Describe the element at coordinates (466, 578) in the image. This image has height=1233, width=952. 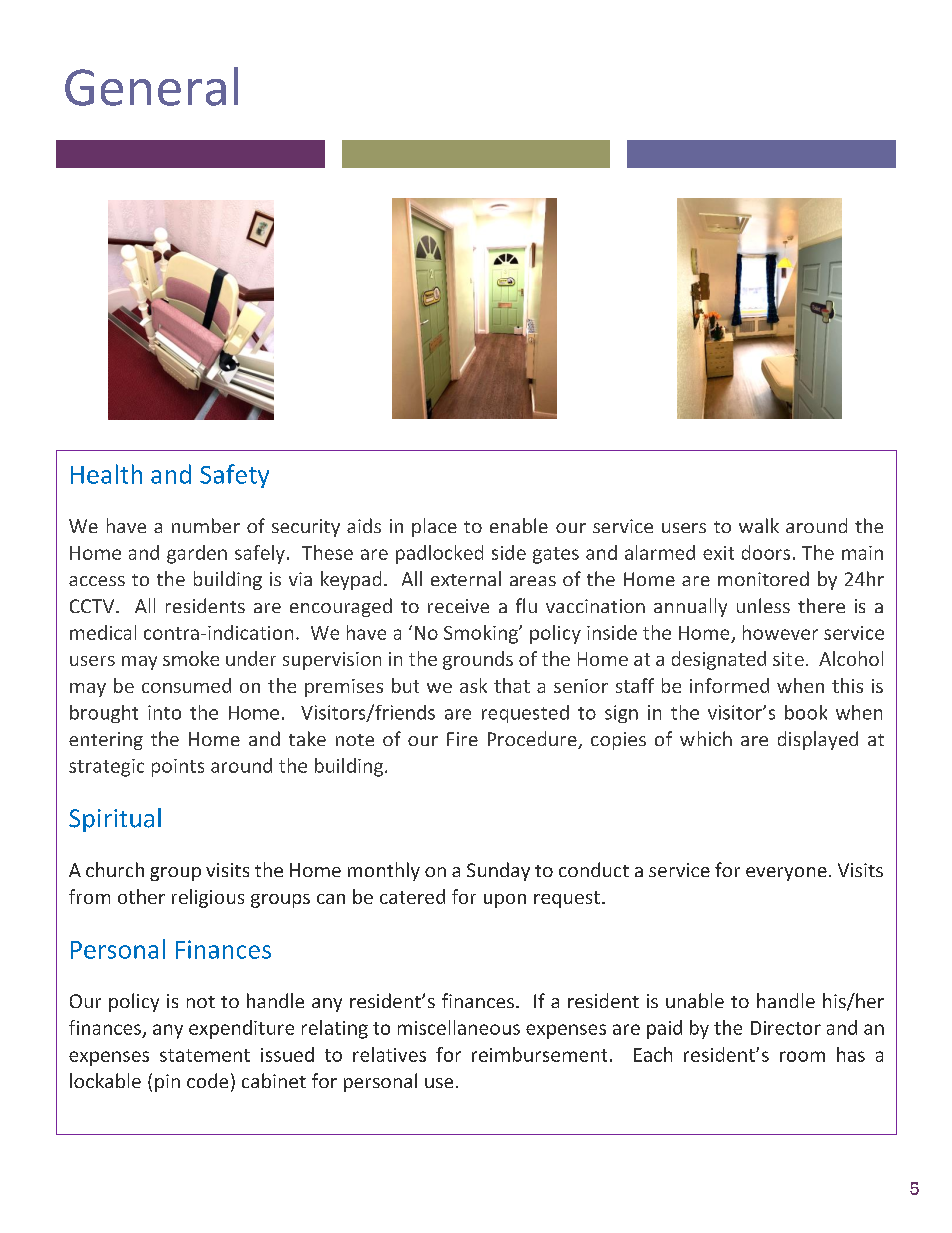
I see `external` at that location.
